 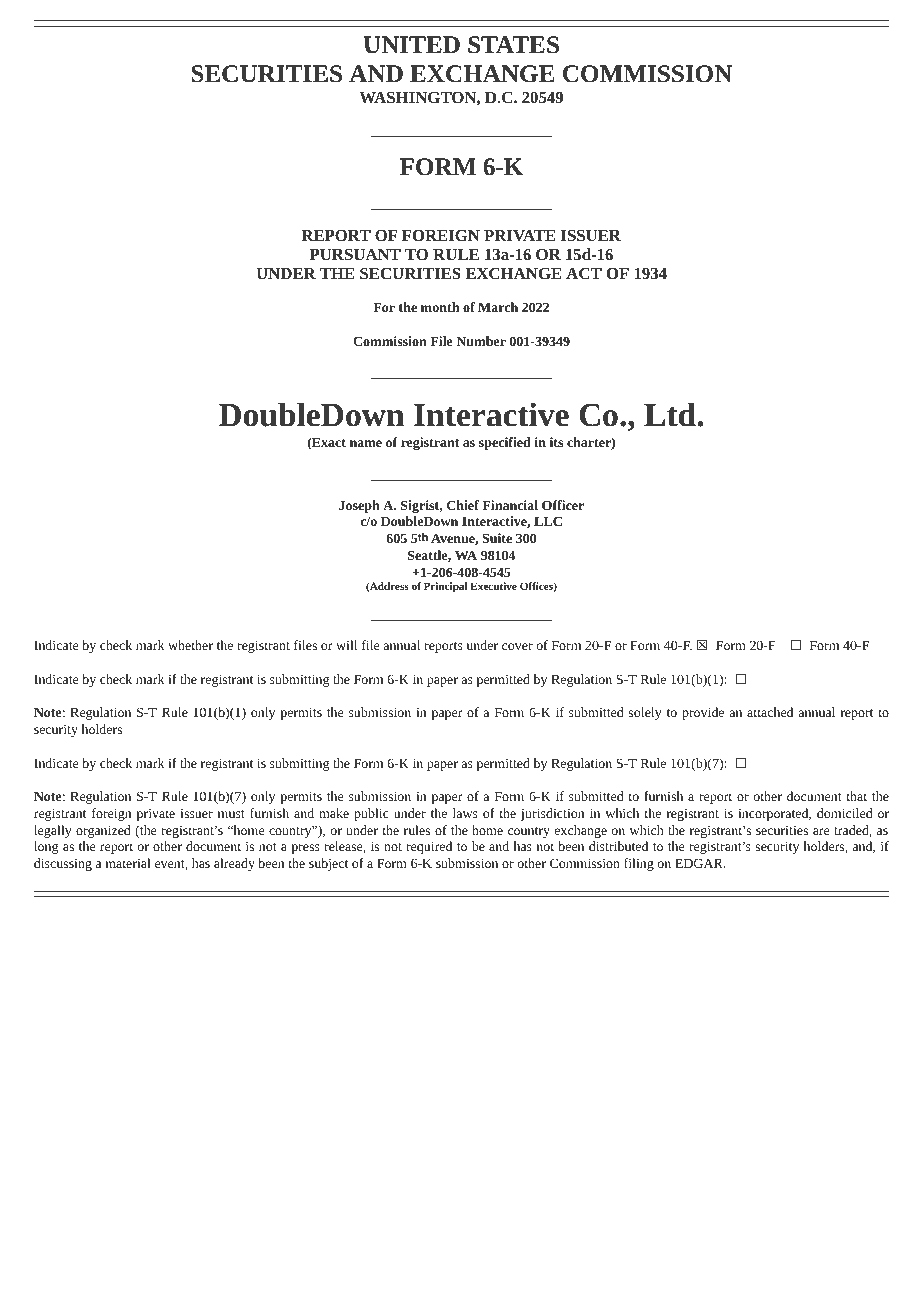 What do you see at coordinates (513, 45) in the screenshot?
I see `STATES` at bounding box center [513, 45].
